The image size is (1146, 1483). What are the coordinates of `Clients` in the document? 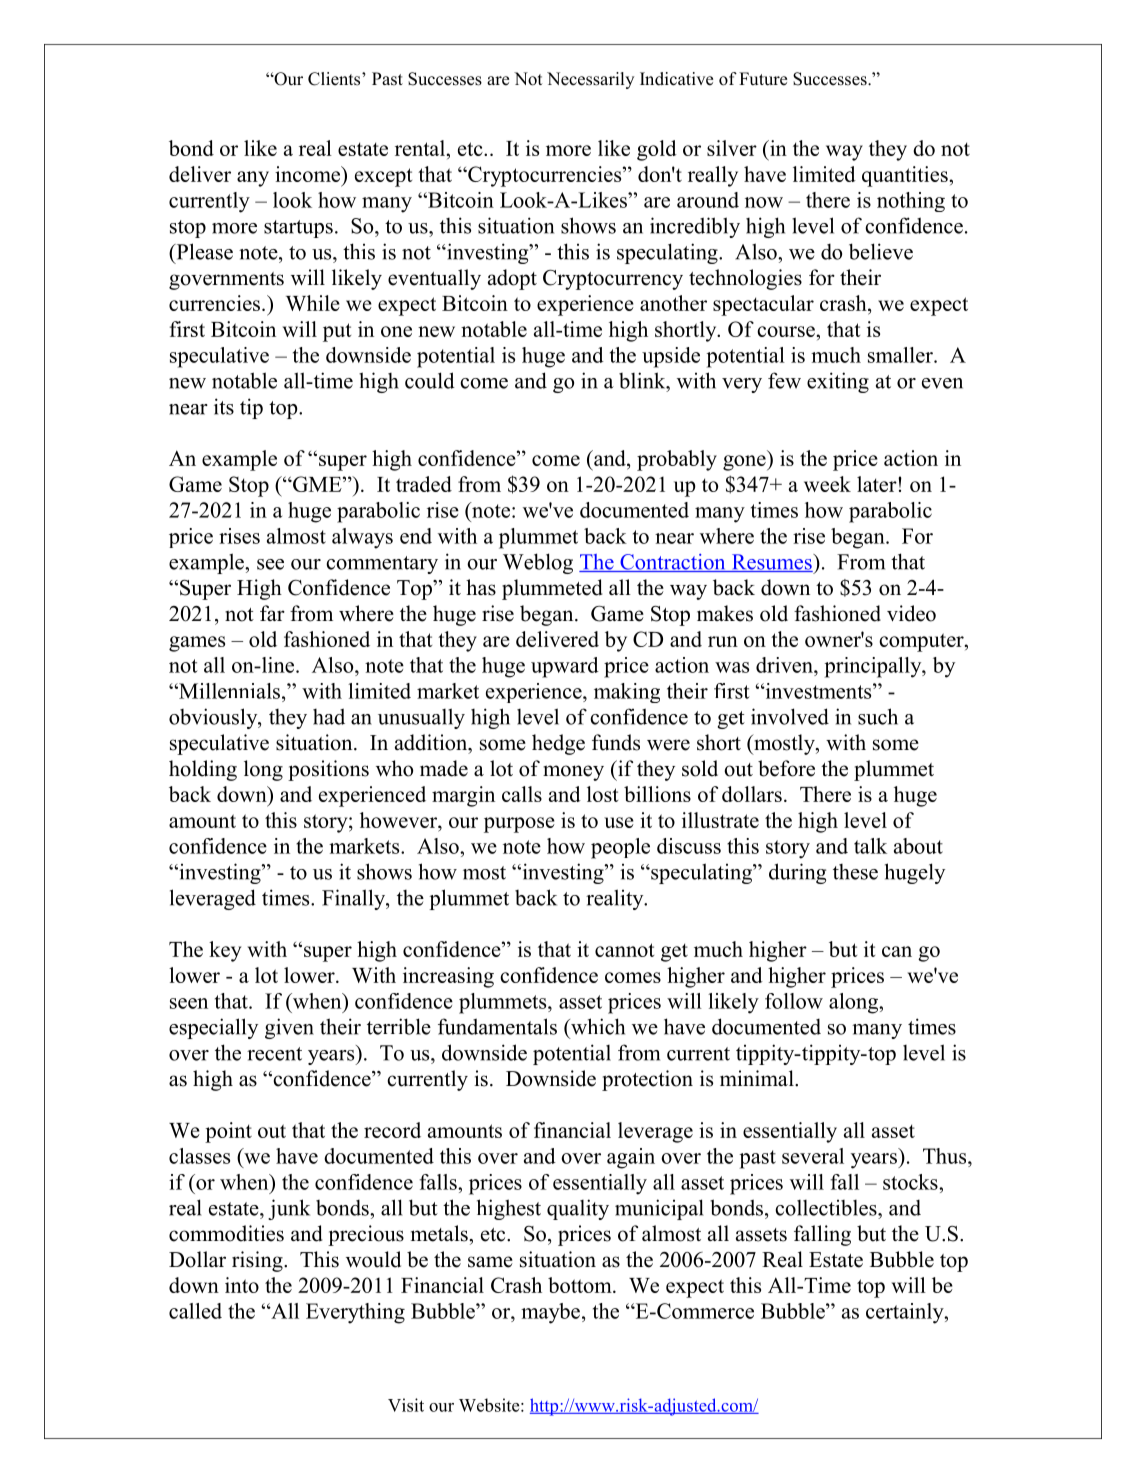 It's located at (335, 79).
